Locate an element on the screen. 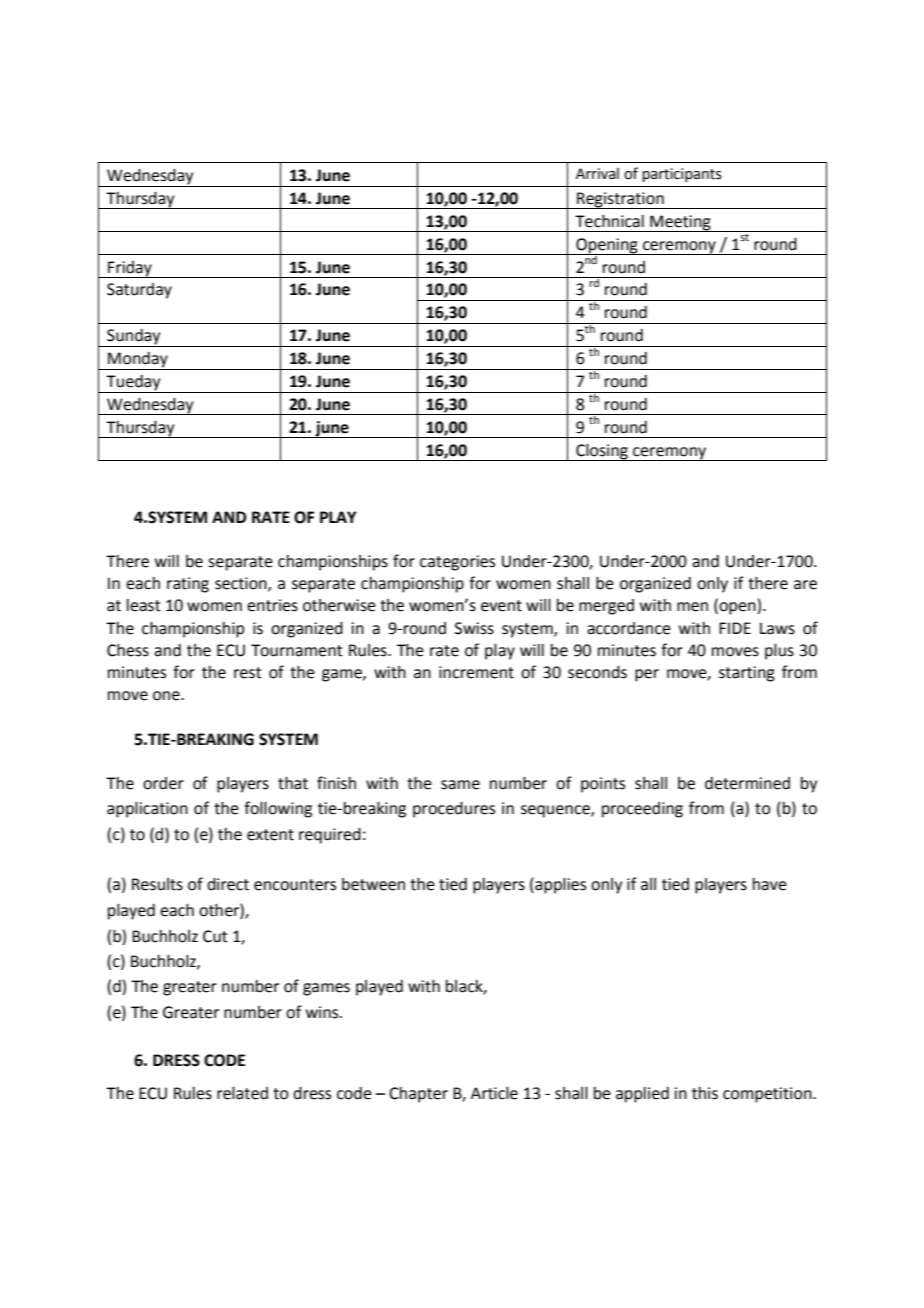 Image resolution: width=924 pixels, height=1308 pixels. Friday is located at coordinates (130, 269).
